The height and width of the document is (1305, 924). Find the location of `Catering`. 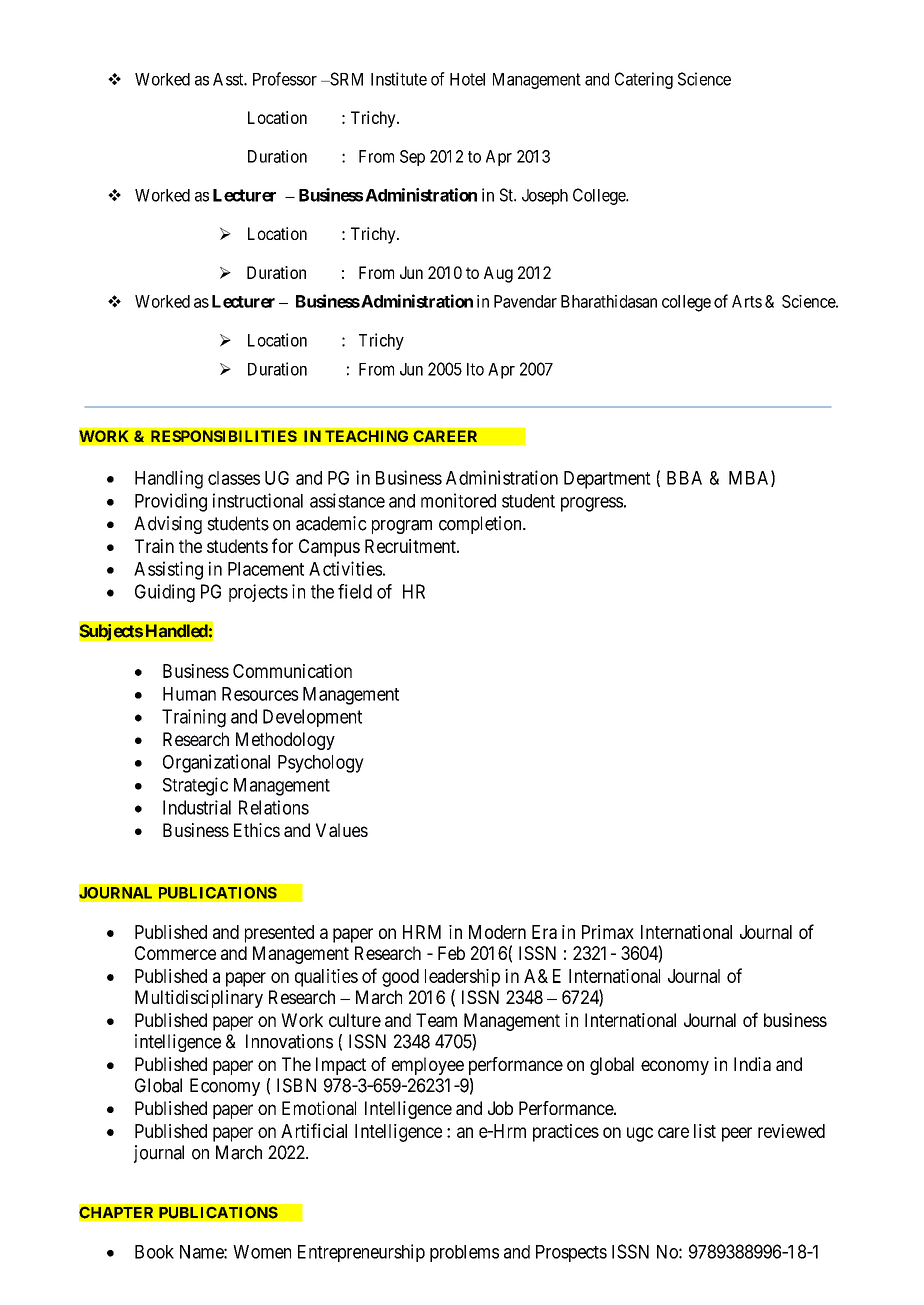

Catering is located at coordinates (644, 80).
